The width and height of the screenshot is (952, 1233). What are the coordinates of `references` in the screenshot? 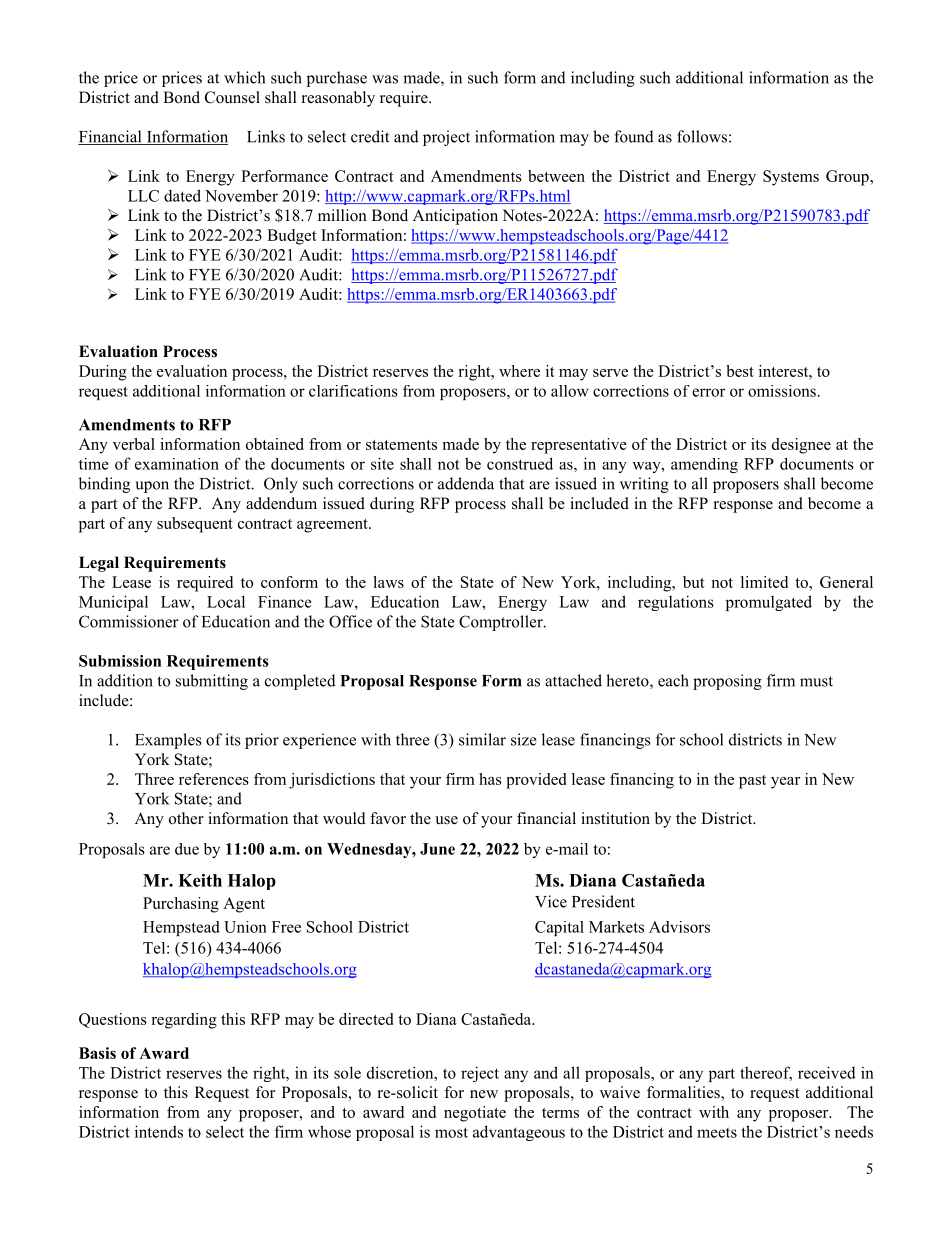 It's located at (214, 779).
